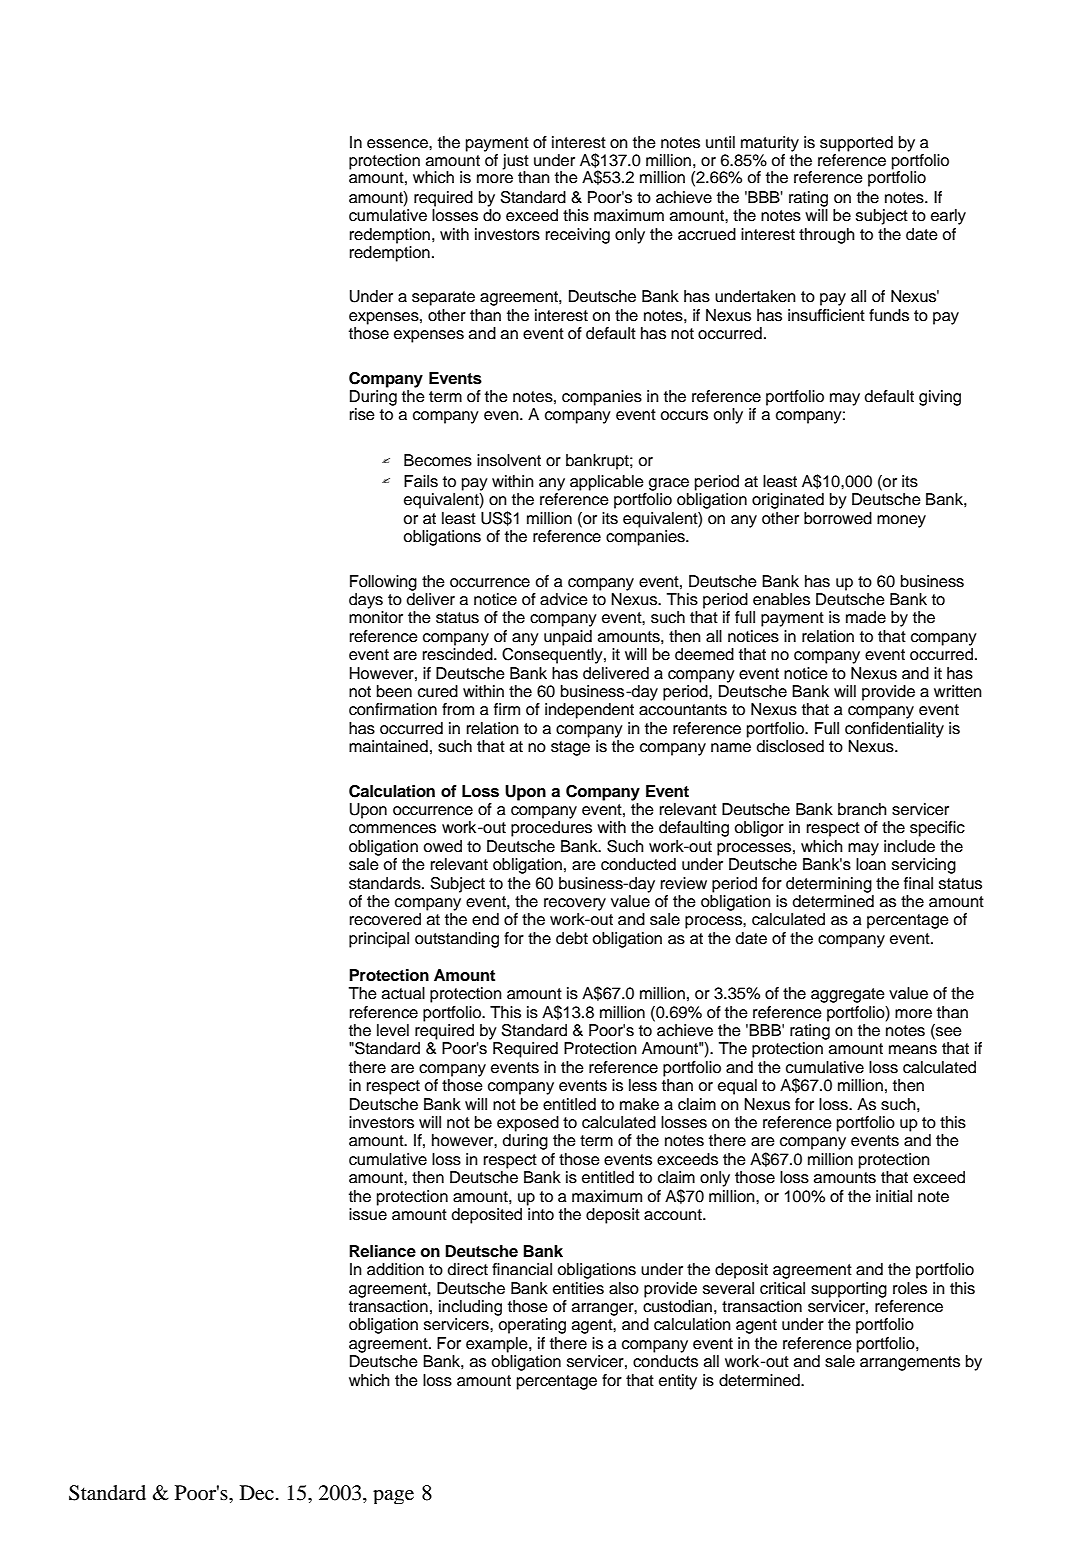 The height and width of the image is (1541, 1091). What do you see at coordinates (393, 1497) in the image?
I see `page` at bounding box center [393, 1497].
